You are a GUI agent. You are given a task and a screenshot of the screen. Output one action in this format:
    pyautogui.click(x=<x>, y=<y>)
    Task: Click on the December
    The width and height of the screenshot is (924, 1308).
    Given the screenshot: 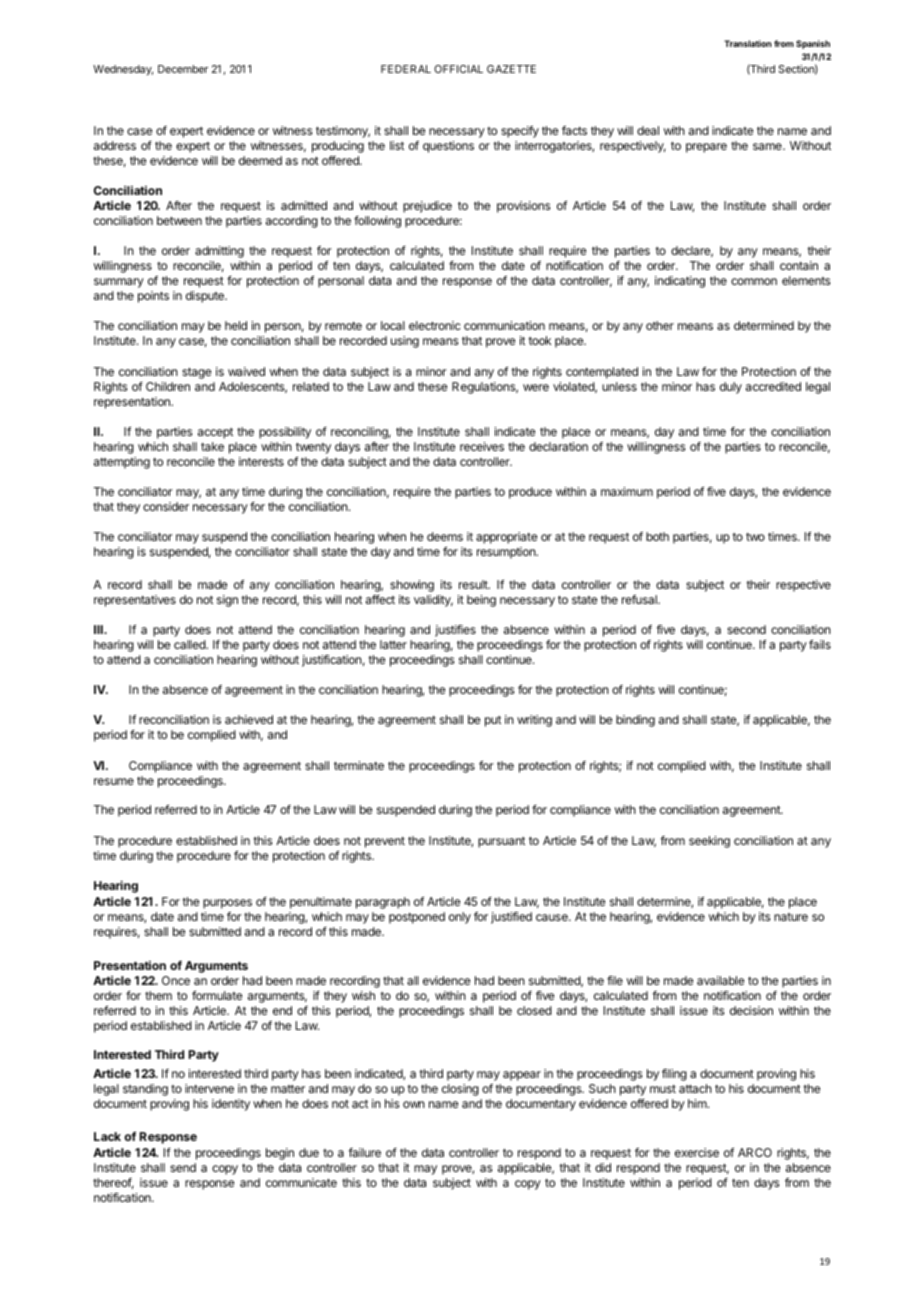 What is the action you would take?
    pyautogui.click(x=183, y=69)
